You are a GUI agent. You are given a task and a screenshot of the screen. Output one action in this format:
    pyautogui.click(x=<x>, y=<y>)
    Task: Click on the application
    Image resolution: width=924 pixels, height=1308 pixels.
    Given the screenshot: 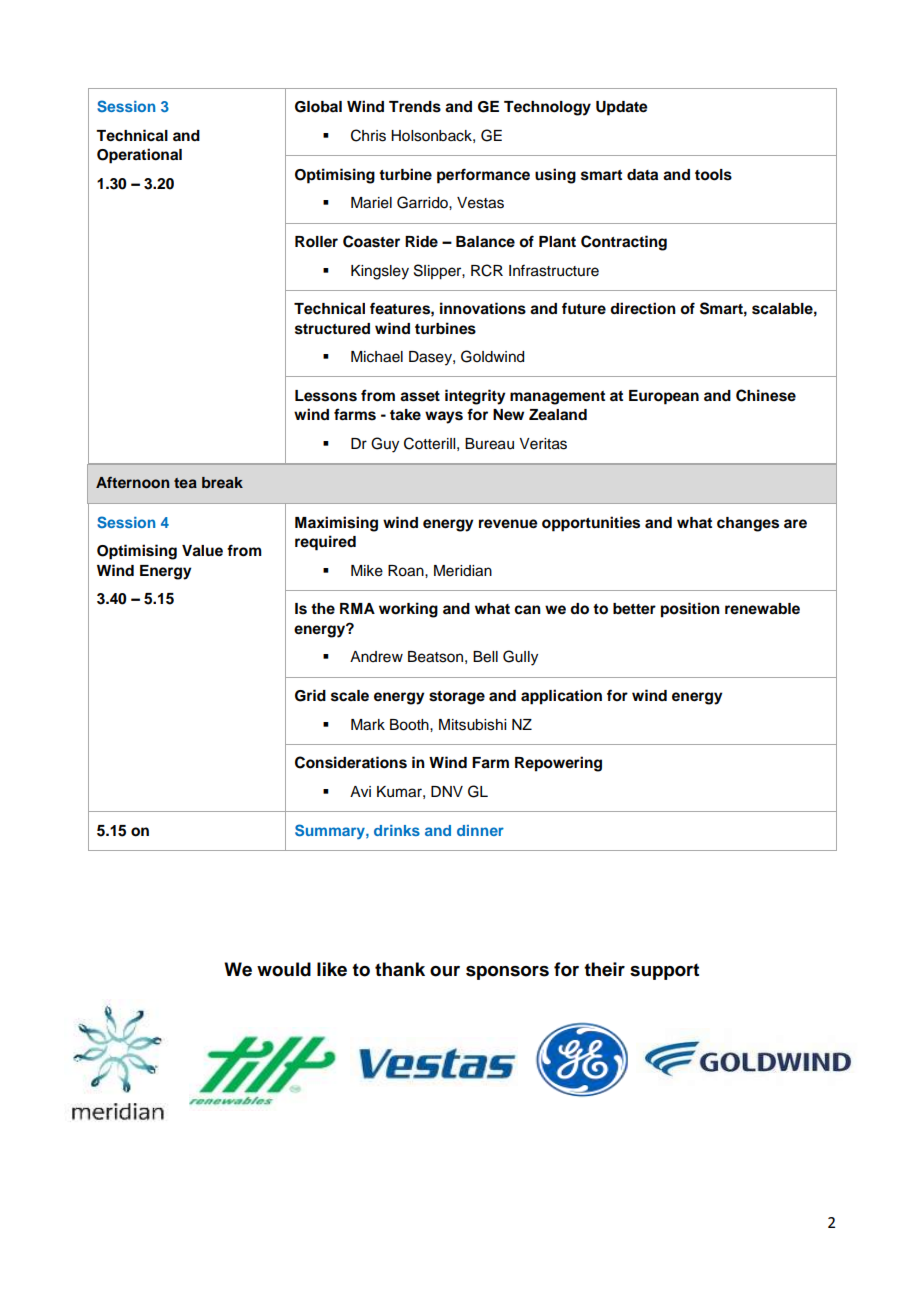 What is the action you would take?
    pyautogui.click(x=561, y=697)
